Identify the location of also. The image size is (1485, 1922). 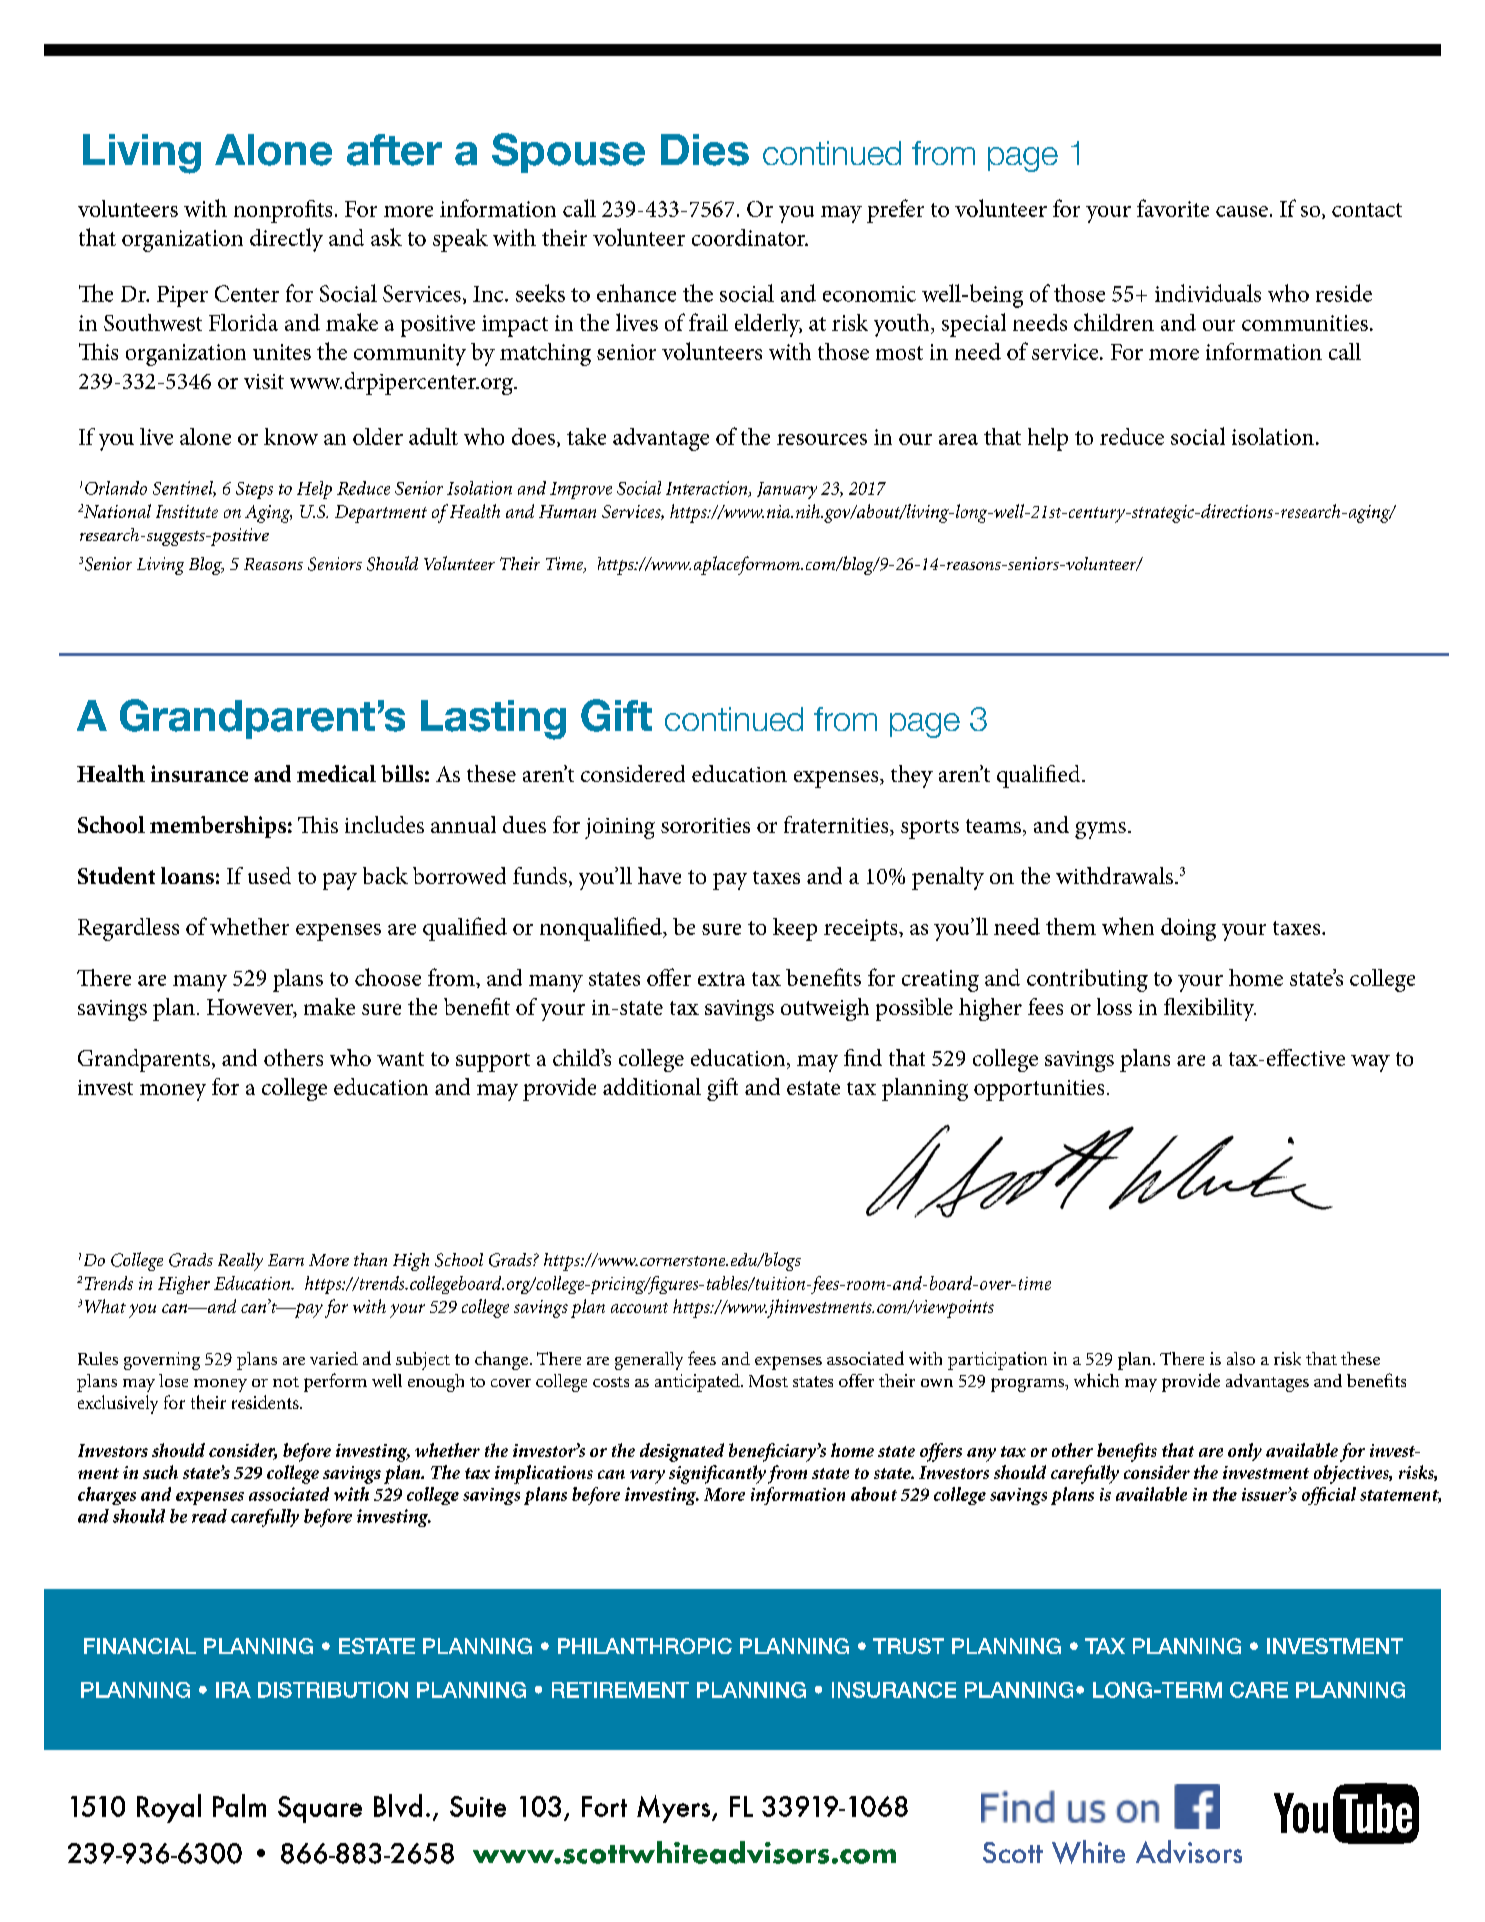
(1241, 1358).
